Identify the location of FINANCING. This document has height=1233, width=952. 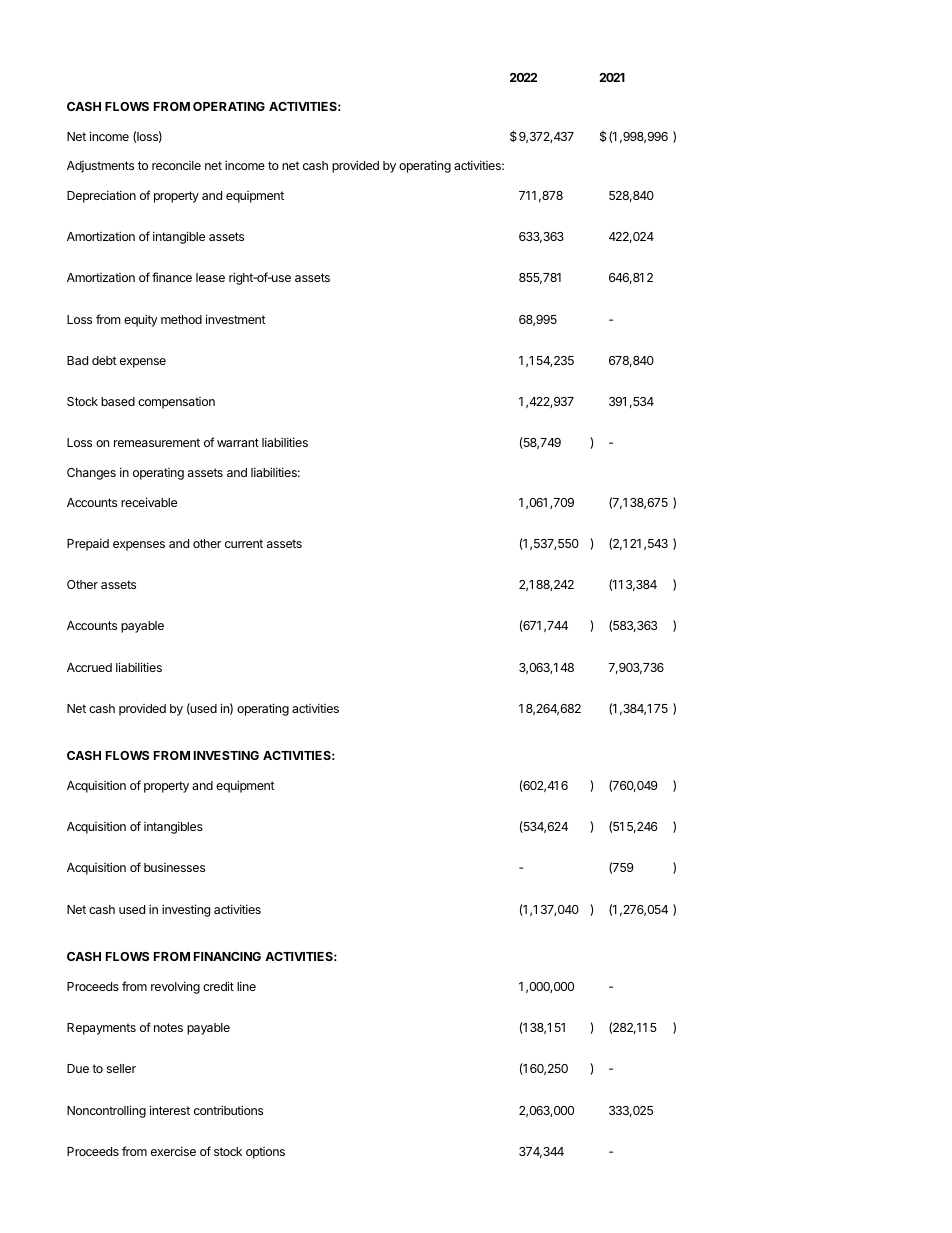
(227, 956).
